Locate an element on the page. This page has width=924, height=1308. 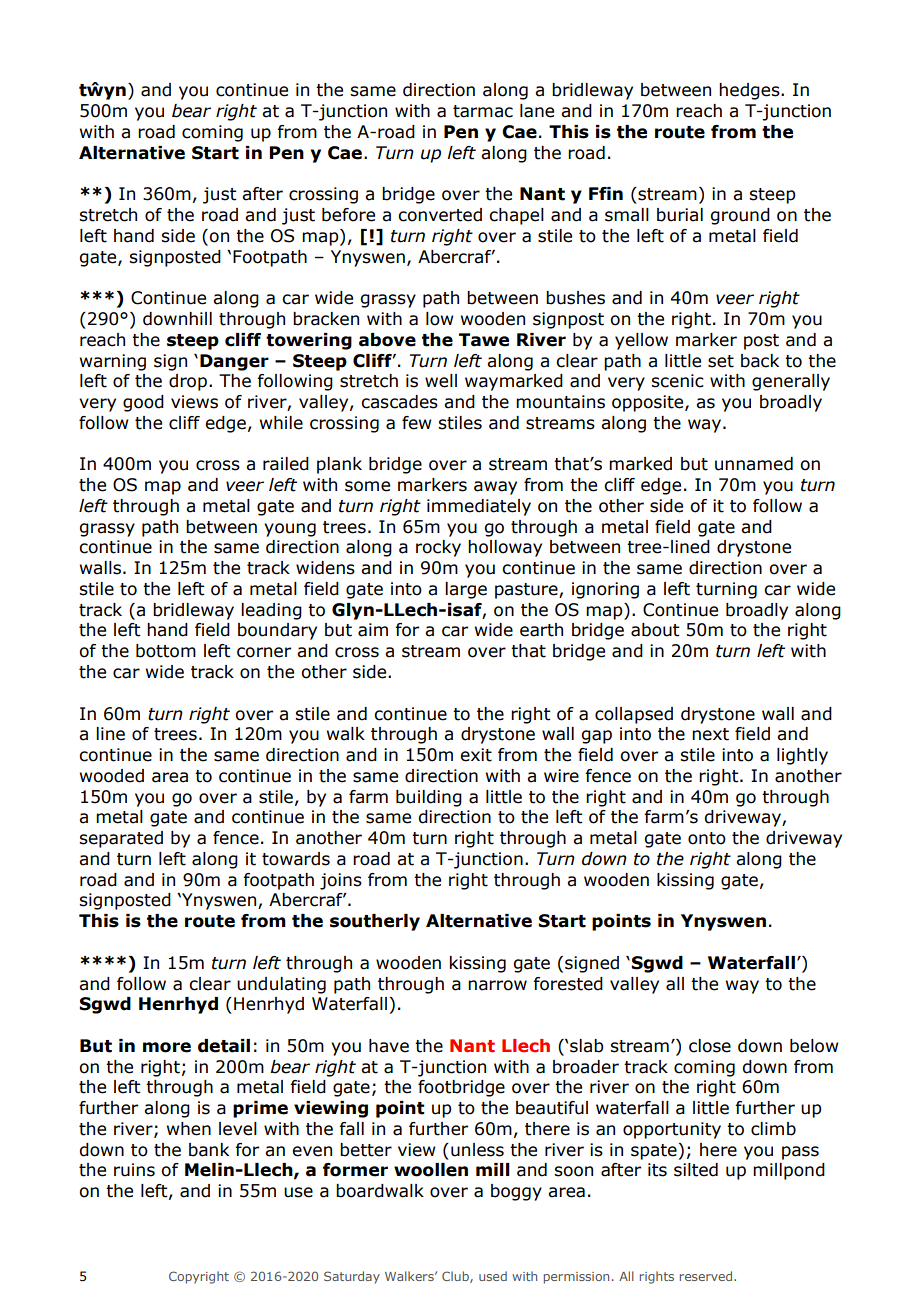
unnamed is located at coordinates (754, 464).
